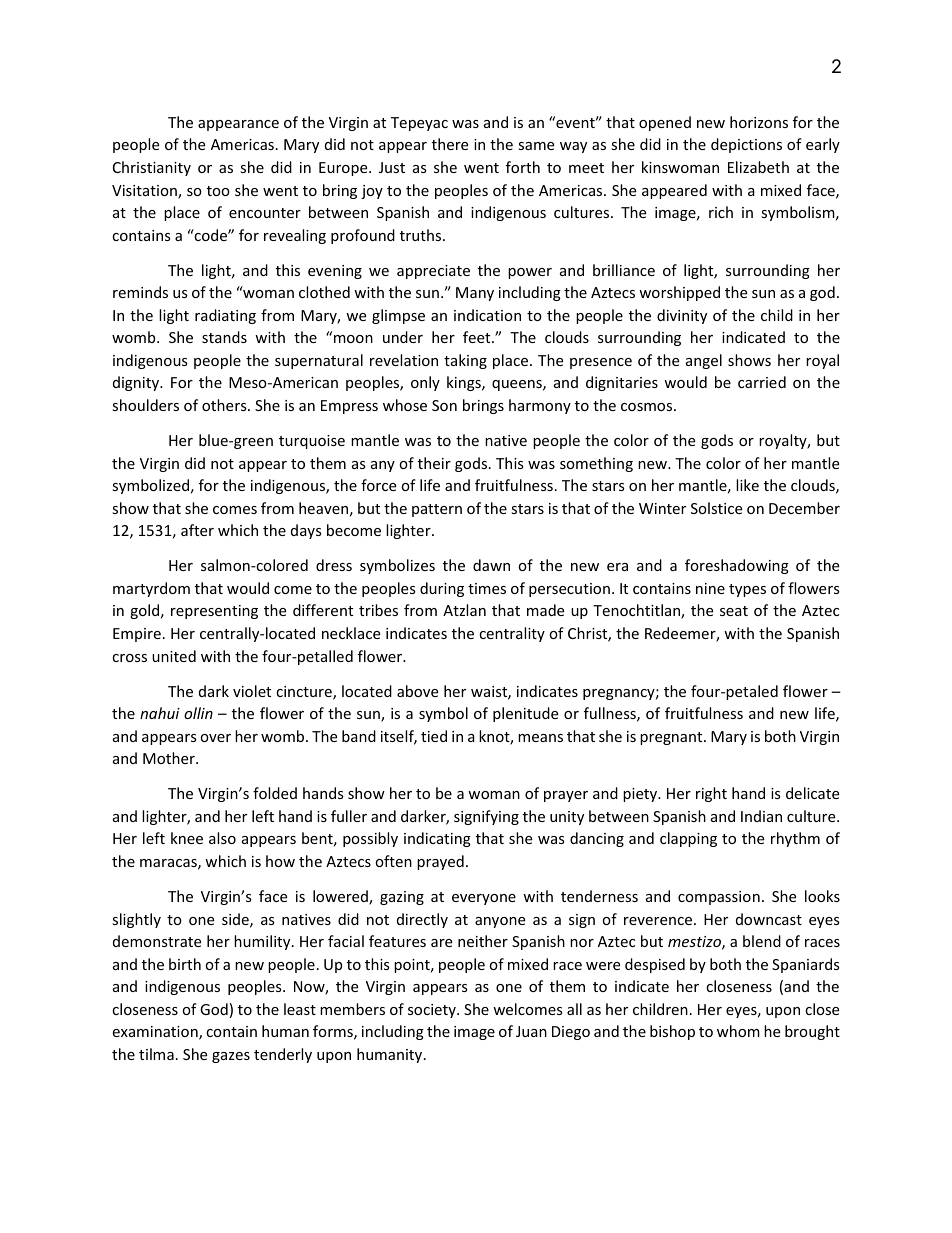 The width and height of the image is (952, 1233). What do you see at coordinates (716, 508) in the image?
I see `Solstice` at bounding box center [716, 508].
